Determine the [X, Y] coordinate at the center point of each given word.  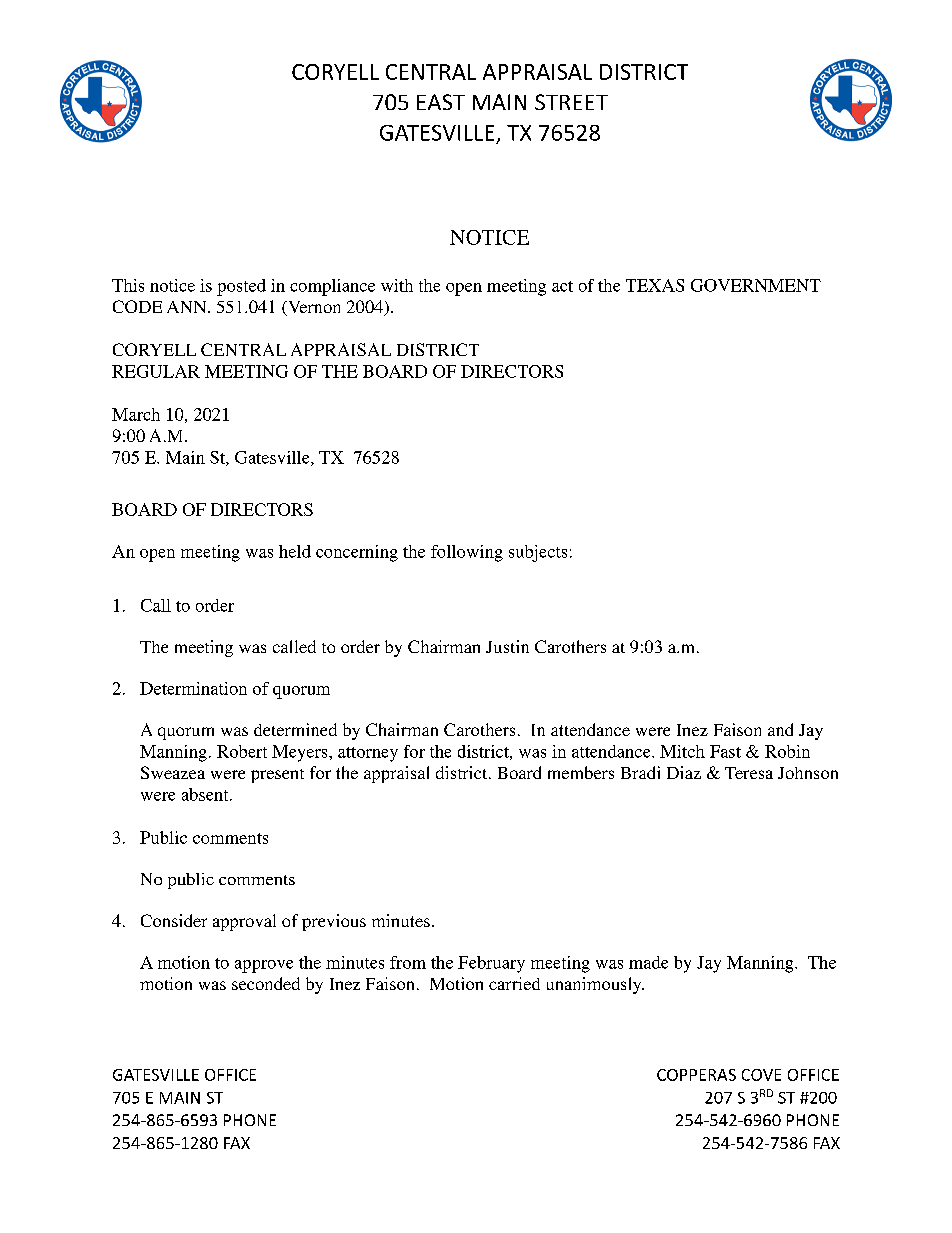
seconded [266, 983]
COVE [761, 1075]
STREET [571, 102]
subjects [538, 553]
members [581, 772]
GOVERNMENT [756, 285]
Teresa [749, 773]
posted [241, 287]
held [295, 551]
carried [514, 983]
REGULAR [156, 371]
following [467, 553]
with [397, 285]
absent [206, 794]
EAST [441, 102]
